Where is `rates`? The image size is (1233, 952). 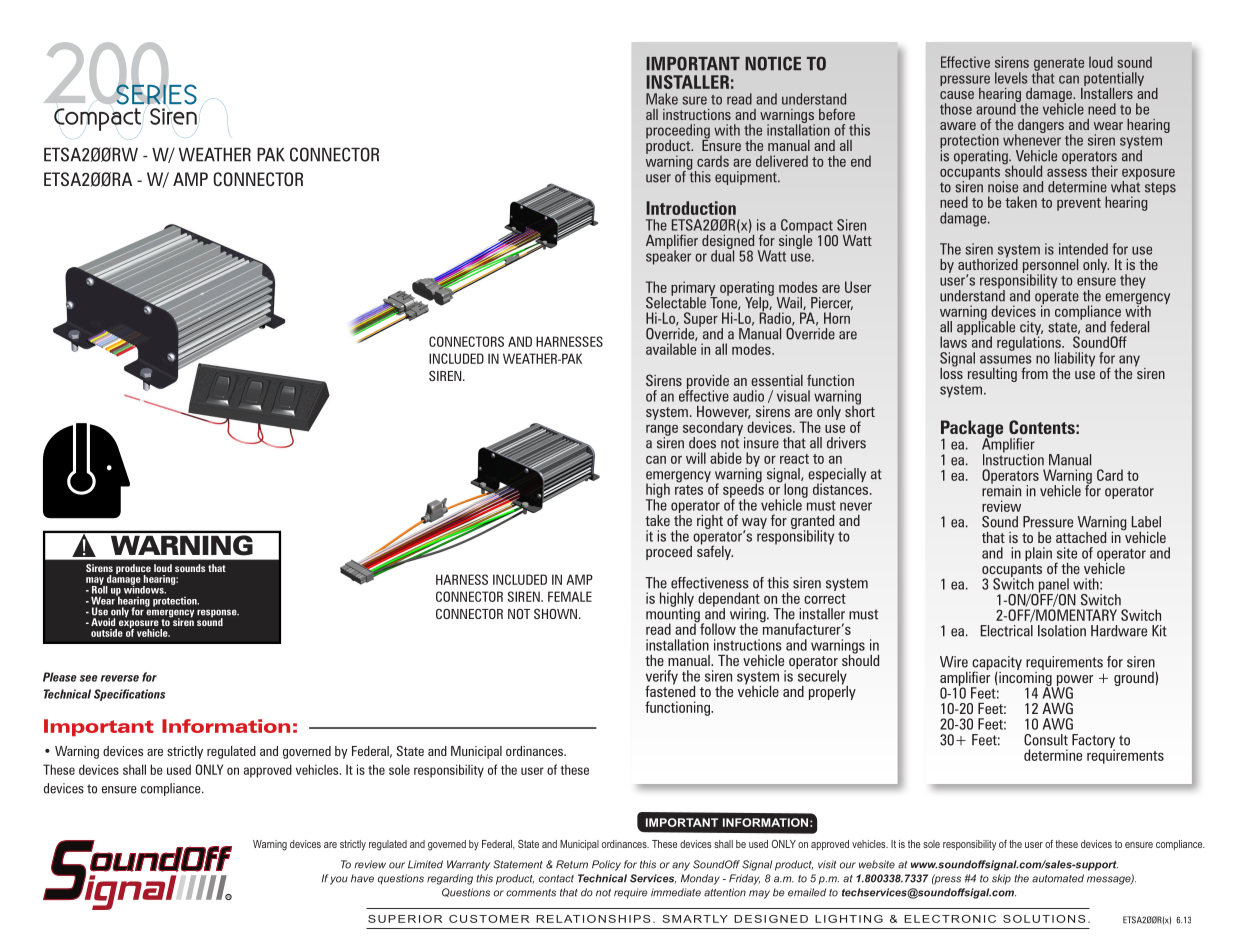
rates is located at coordinates (689, 488).
